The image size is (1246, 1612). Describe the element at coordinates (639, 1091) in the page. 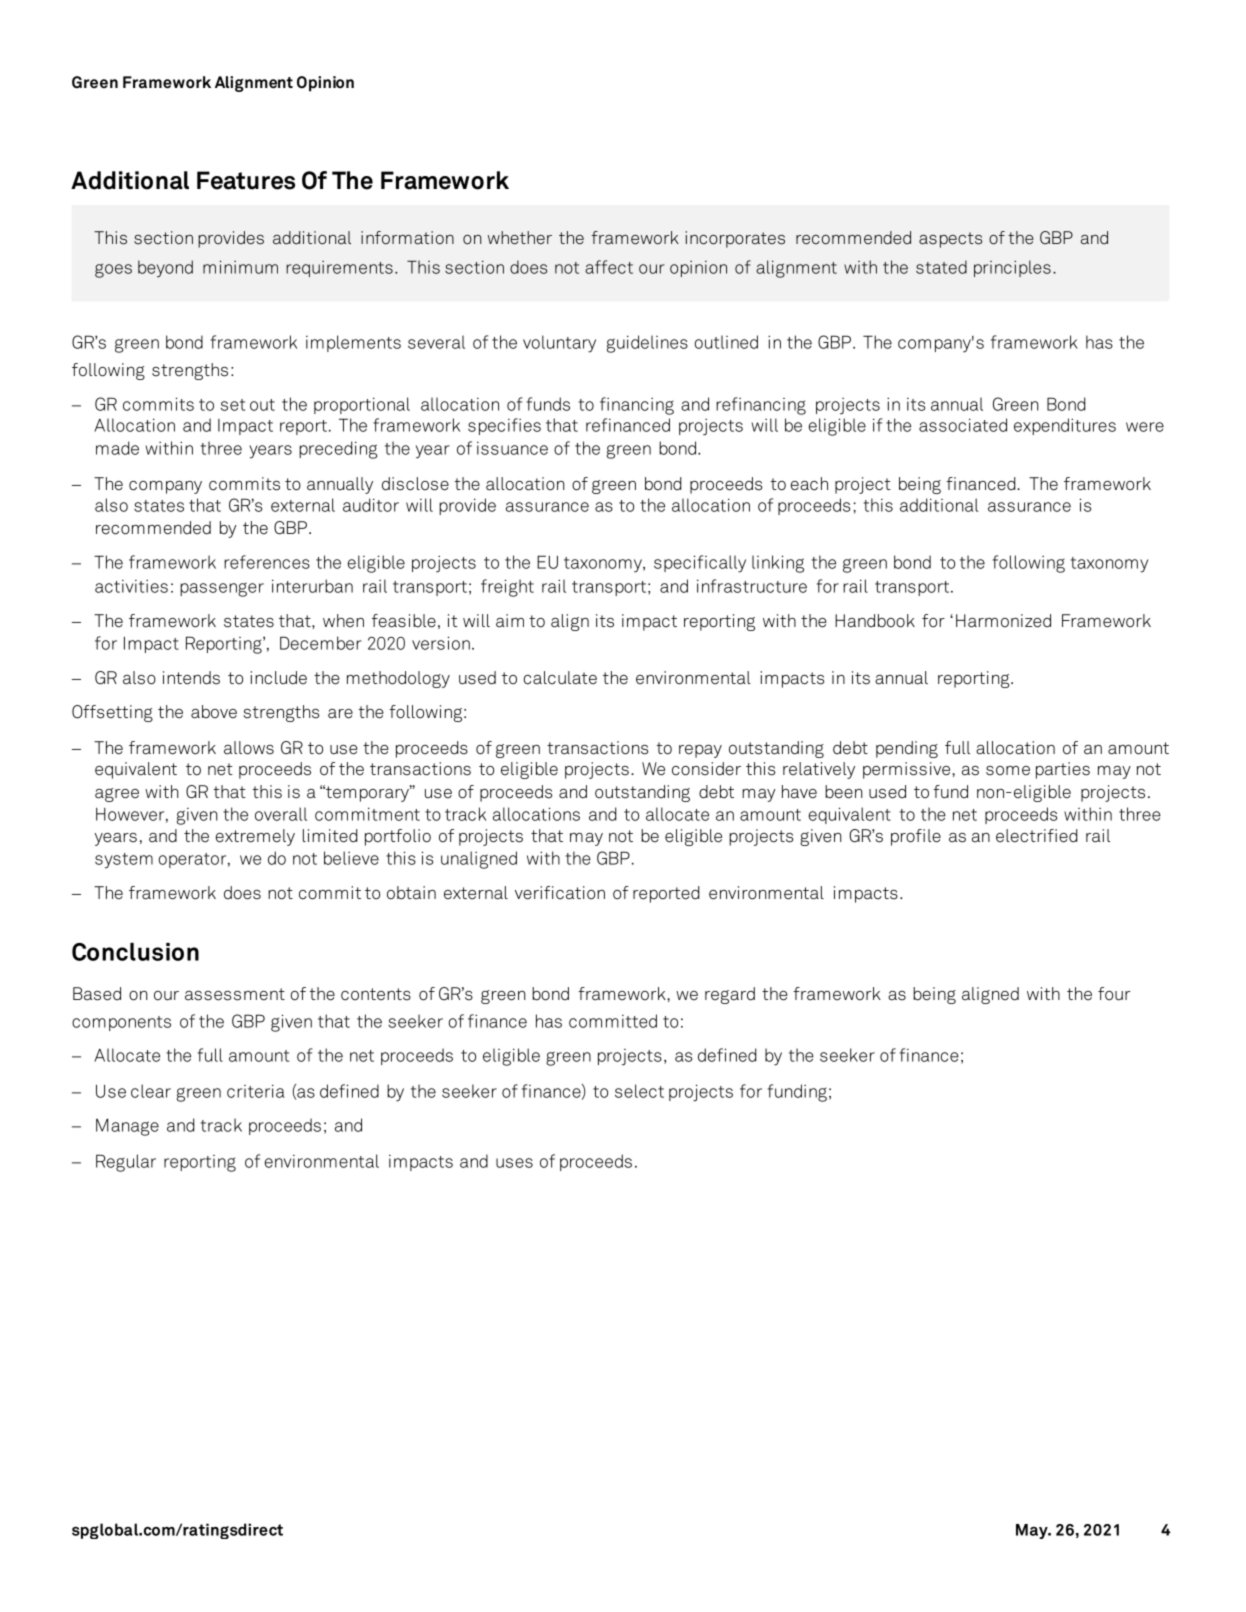

I see `select` at that location.
